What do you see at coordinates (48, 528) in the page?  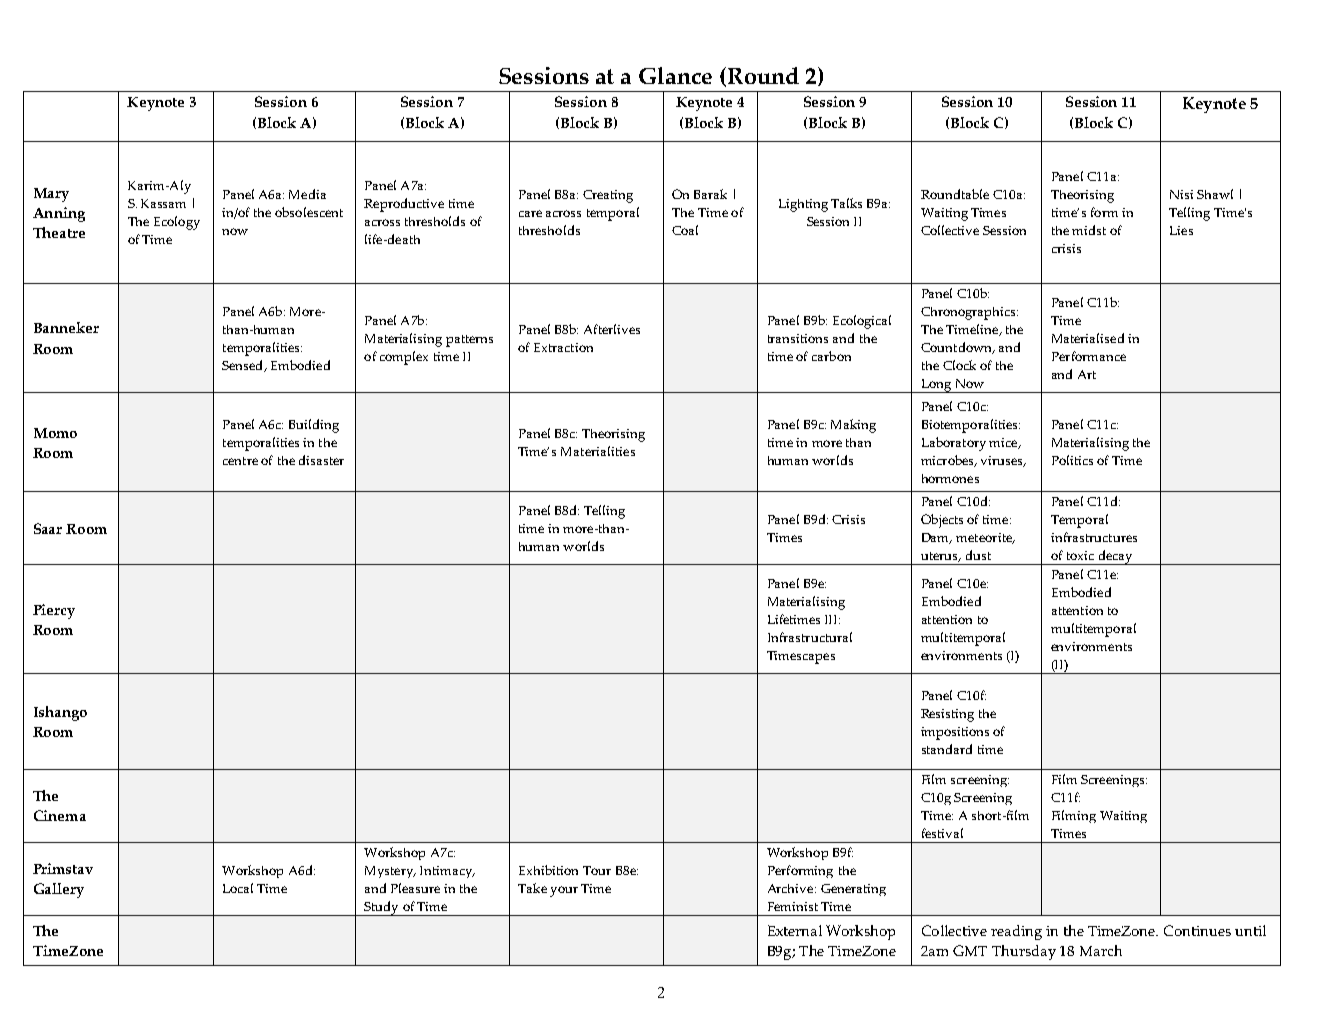 I see `Saar` at bounding box center [48, 528].
